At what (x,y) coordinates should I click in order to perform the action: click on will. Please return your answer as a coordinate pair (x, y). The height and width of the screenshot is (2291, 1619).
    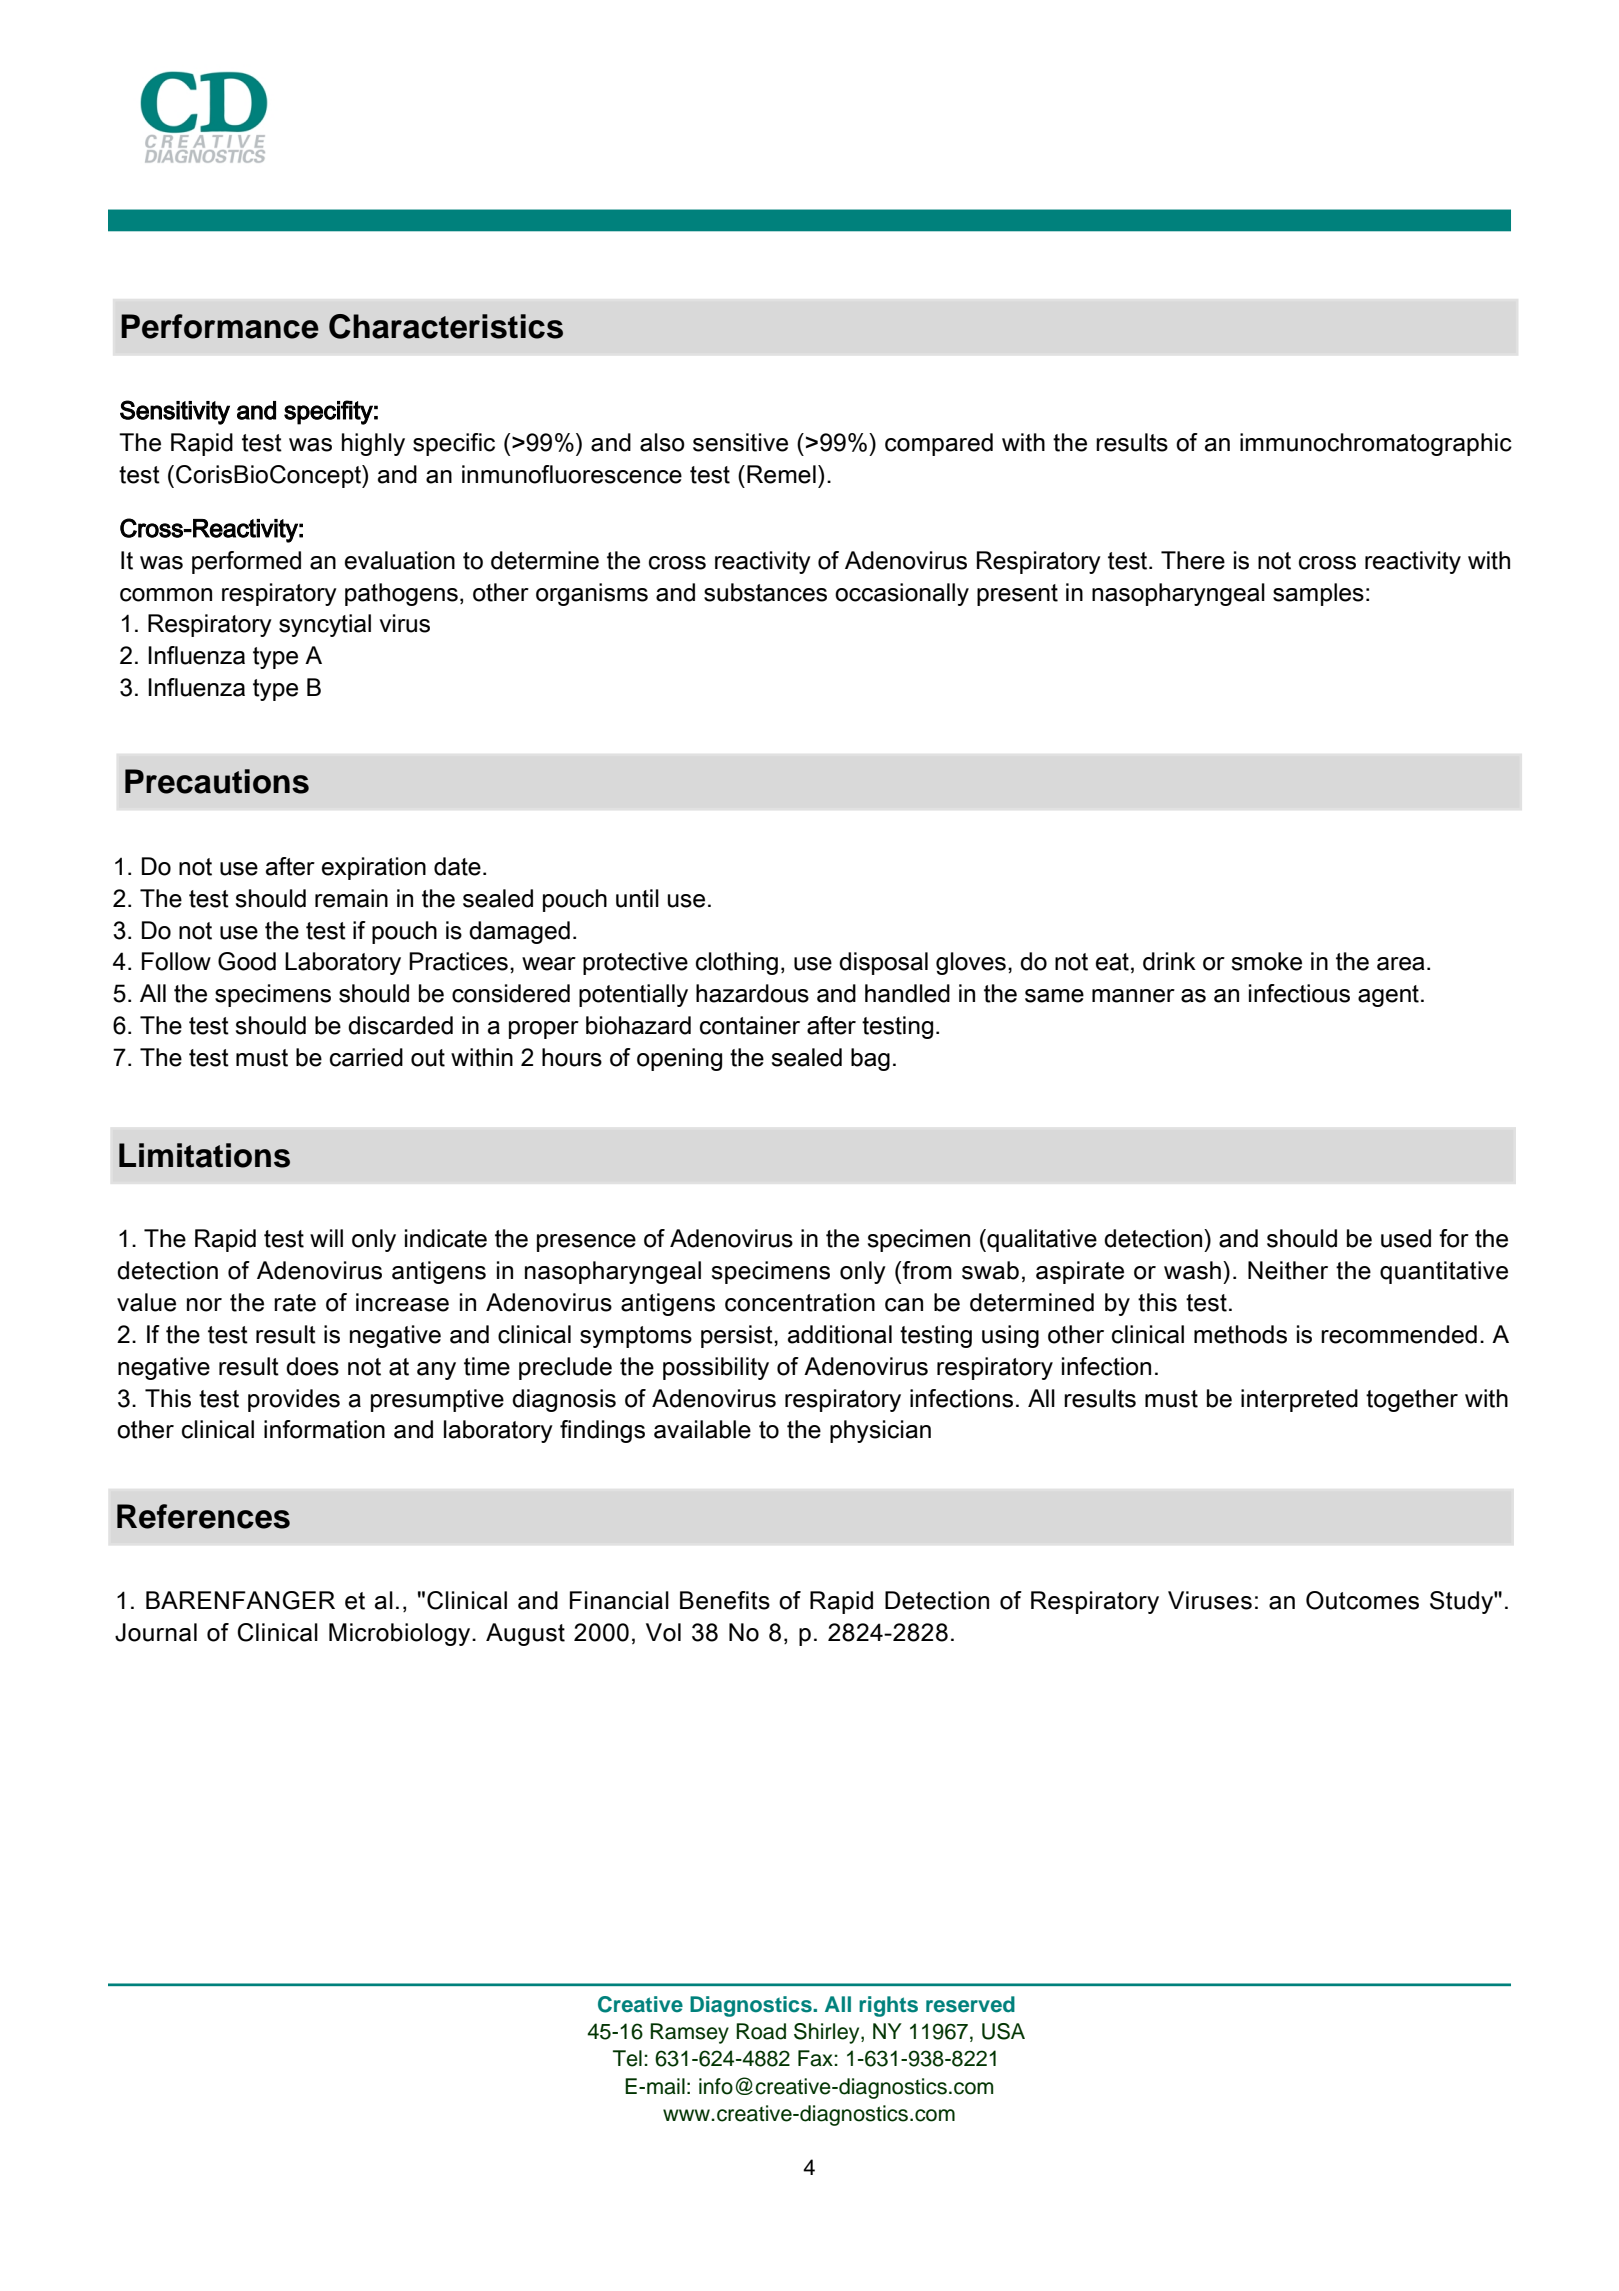
    Looking at the image, I should click on (326, 1238).
